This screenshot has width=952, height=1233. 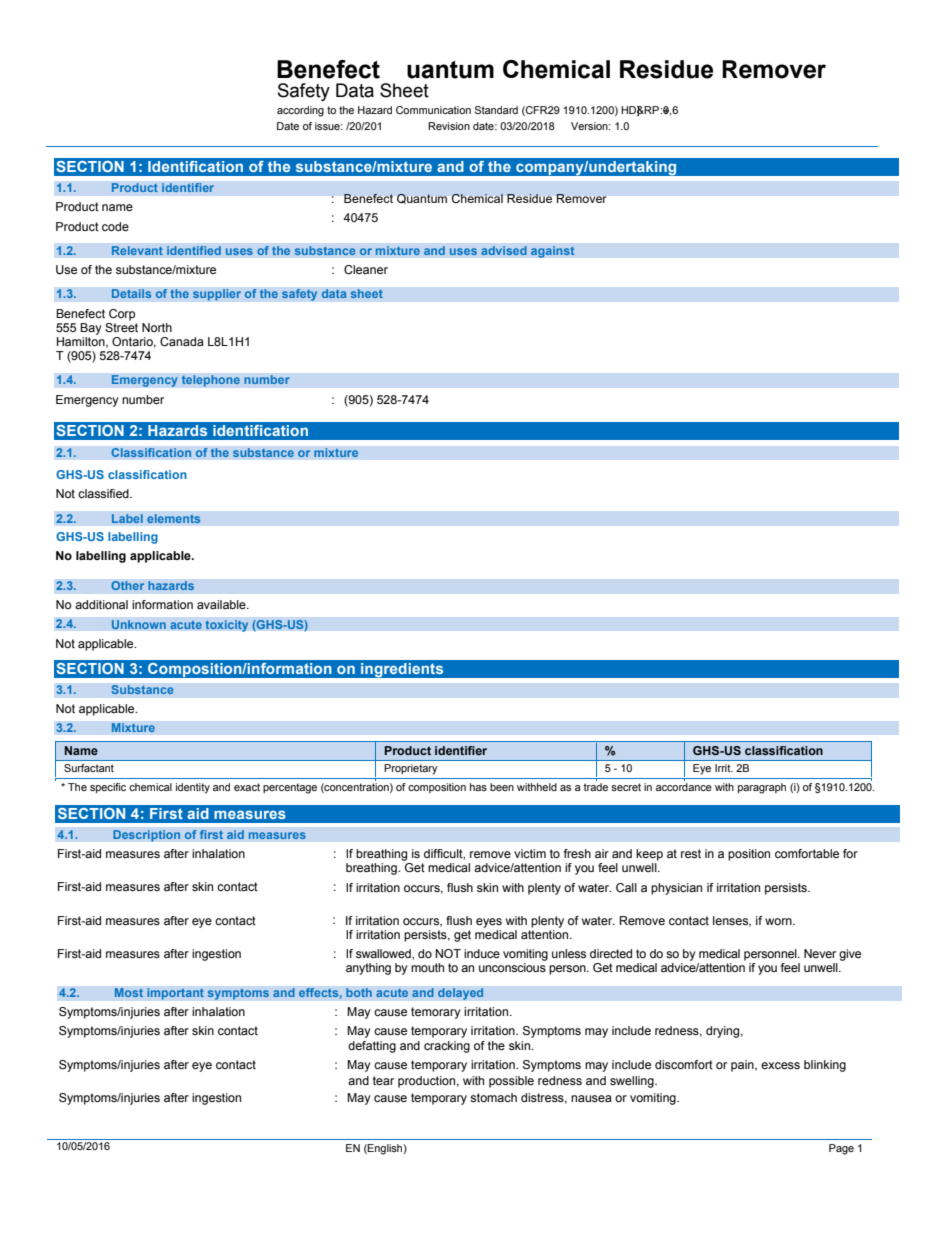 I want to click on Revision, so click(x=449, y=126).
